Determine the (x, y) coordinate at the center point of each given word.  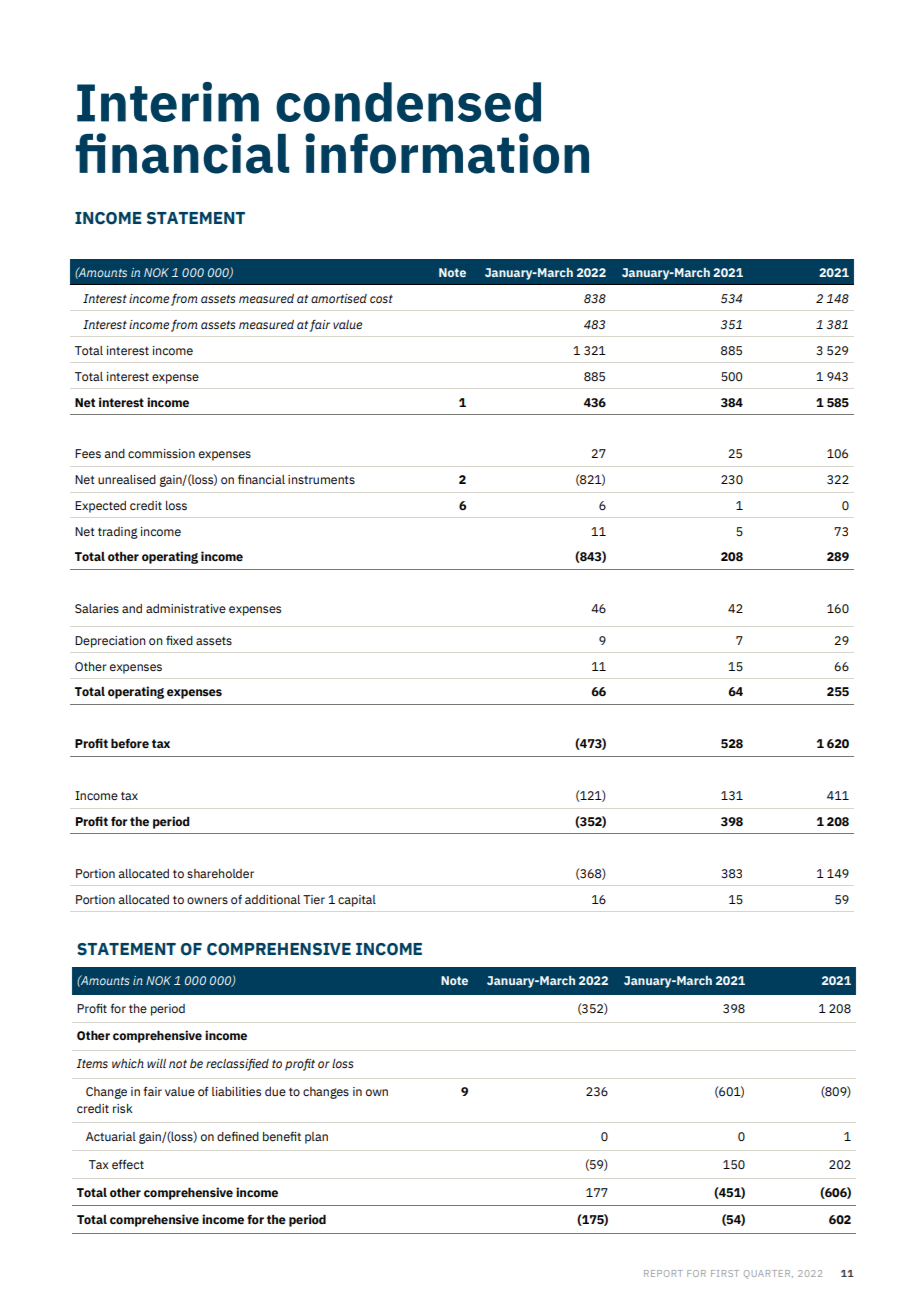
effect (128, 1164)
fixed (179, 640)
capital (357, 901)
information (447, 153)
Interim (168, 102)
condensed (408, 102)
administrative (186, 608)
